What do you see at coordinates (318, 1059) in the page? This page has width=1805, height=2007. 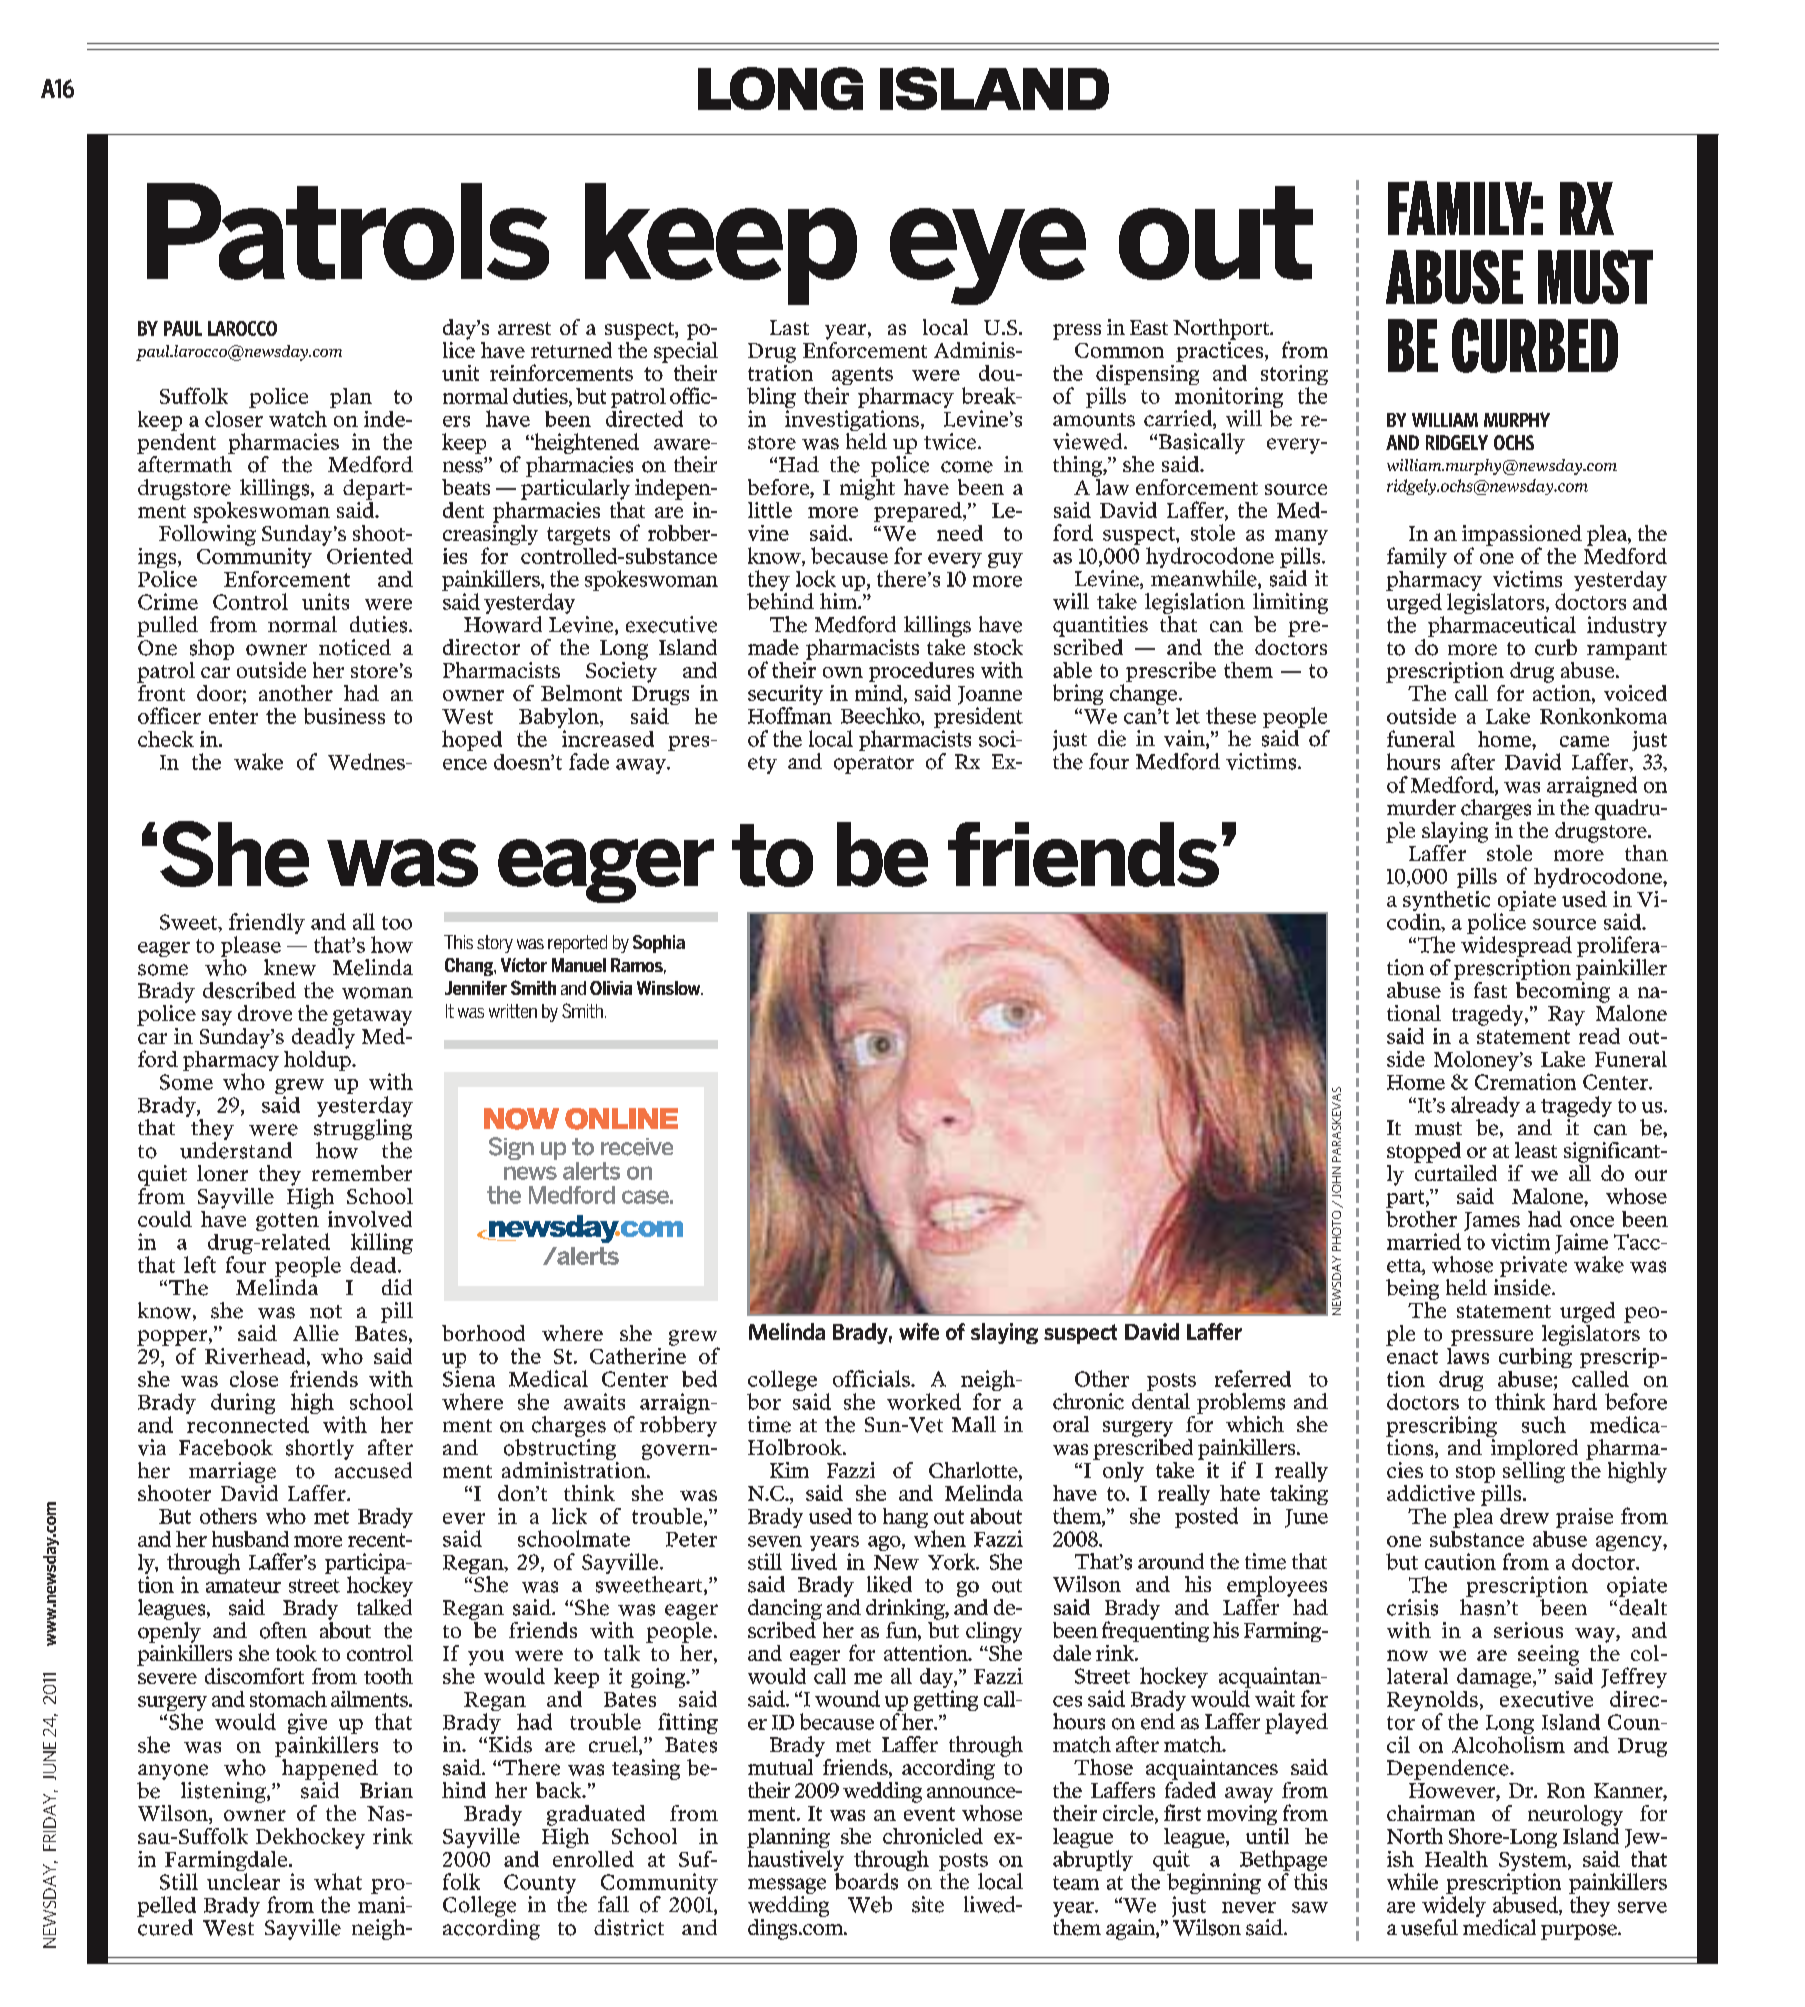 I see `holdup` at bounding box center [318, 1059].
